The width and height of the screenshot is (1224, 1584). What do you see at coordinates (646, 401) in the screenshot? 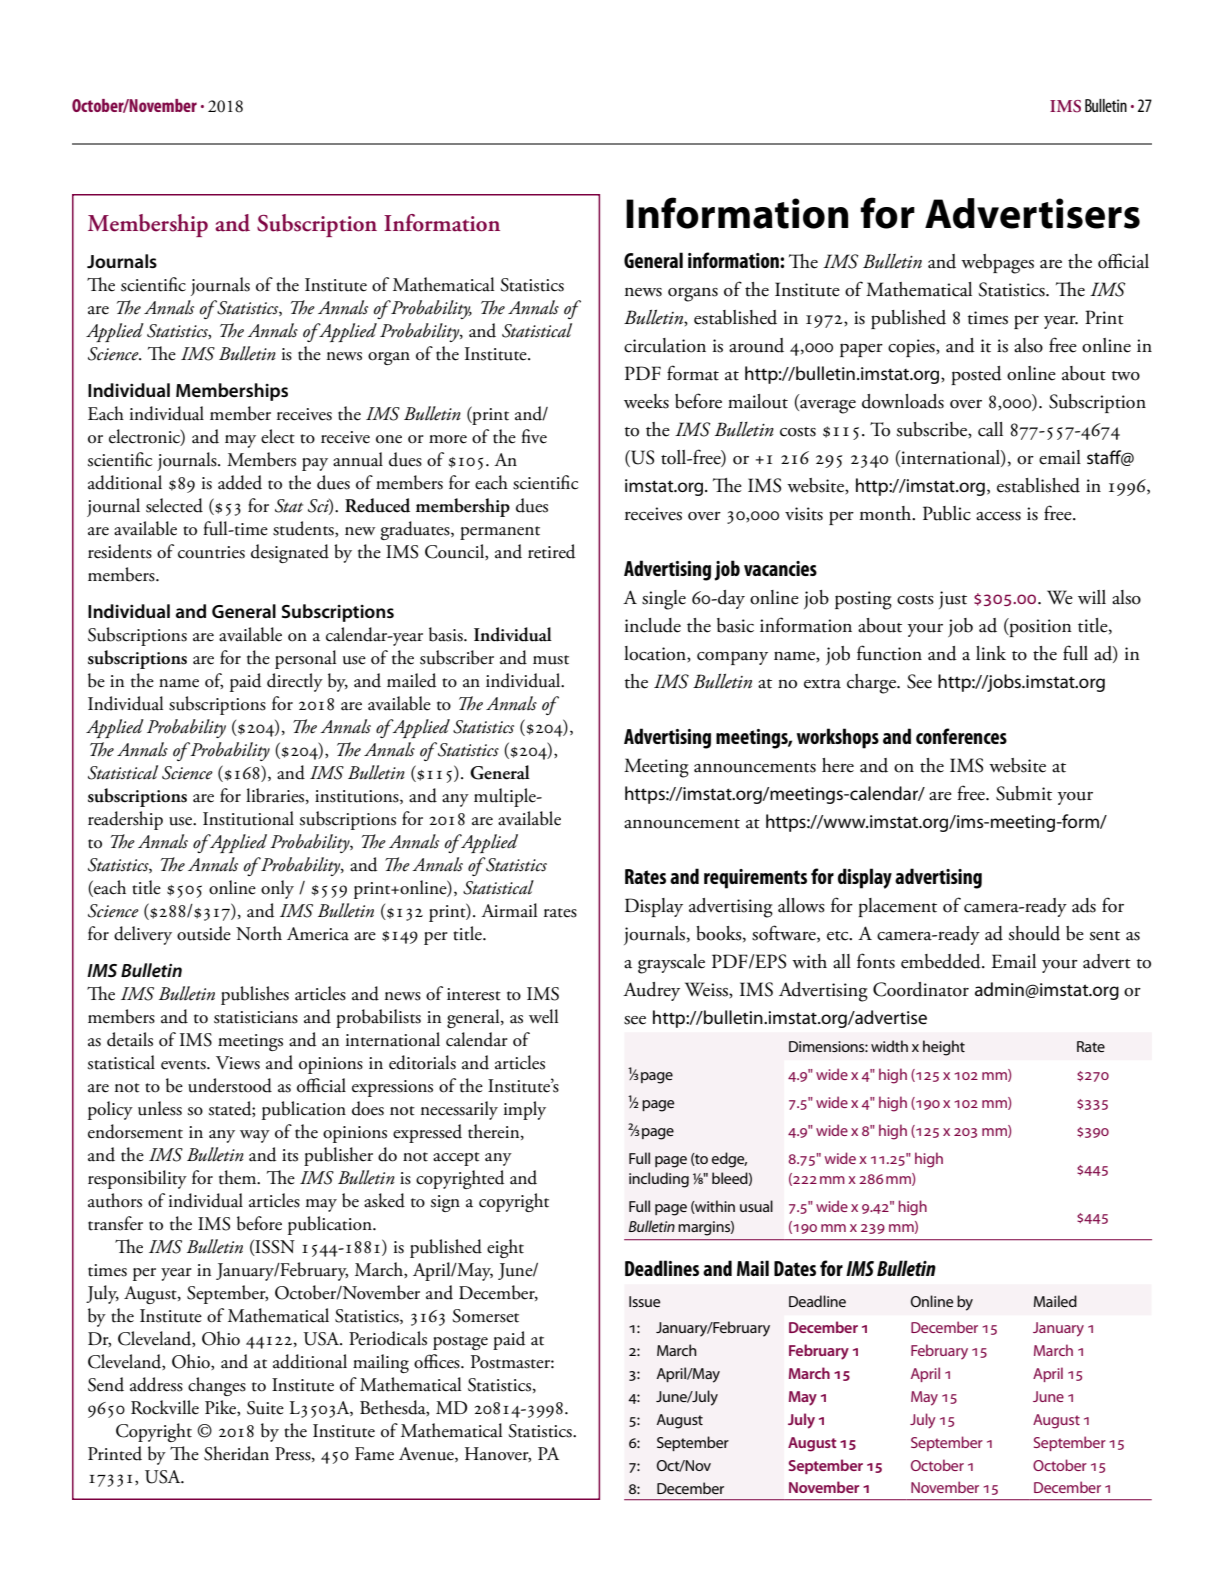
I see `weeks` at bounding box center [646, 401].
